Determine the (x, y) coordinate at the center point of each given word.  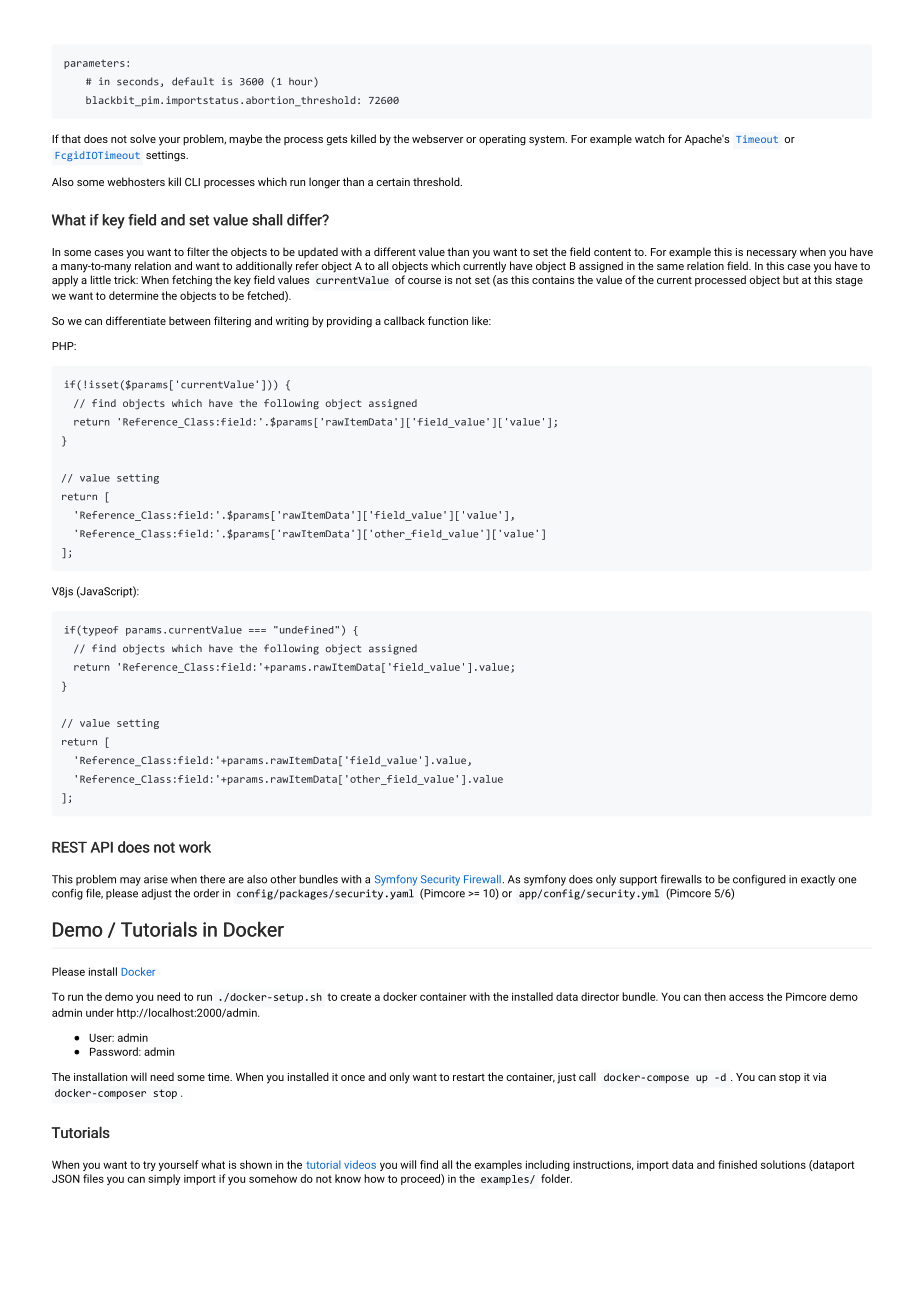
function (448, 320)
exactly (818, 880)
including (548, 1165)
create (355, 997)
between (189, 320)
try (149, 1166)
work (195, 847)
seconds (139, 82)
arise (156, 879)
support (638, 881)
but (791, 279)
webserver (437, 138)
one (847, 880)
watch (649, 138)
